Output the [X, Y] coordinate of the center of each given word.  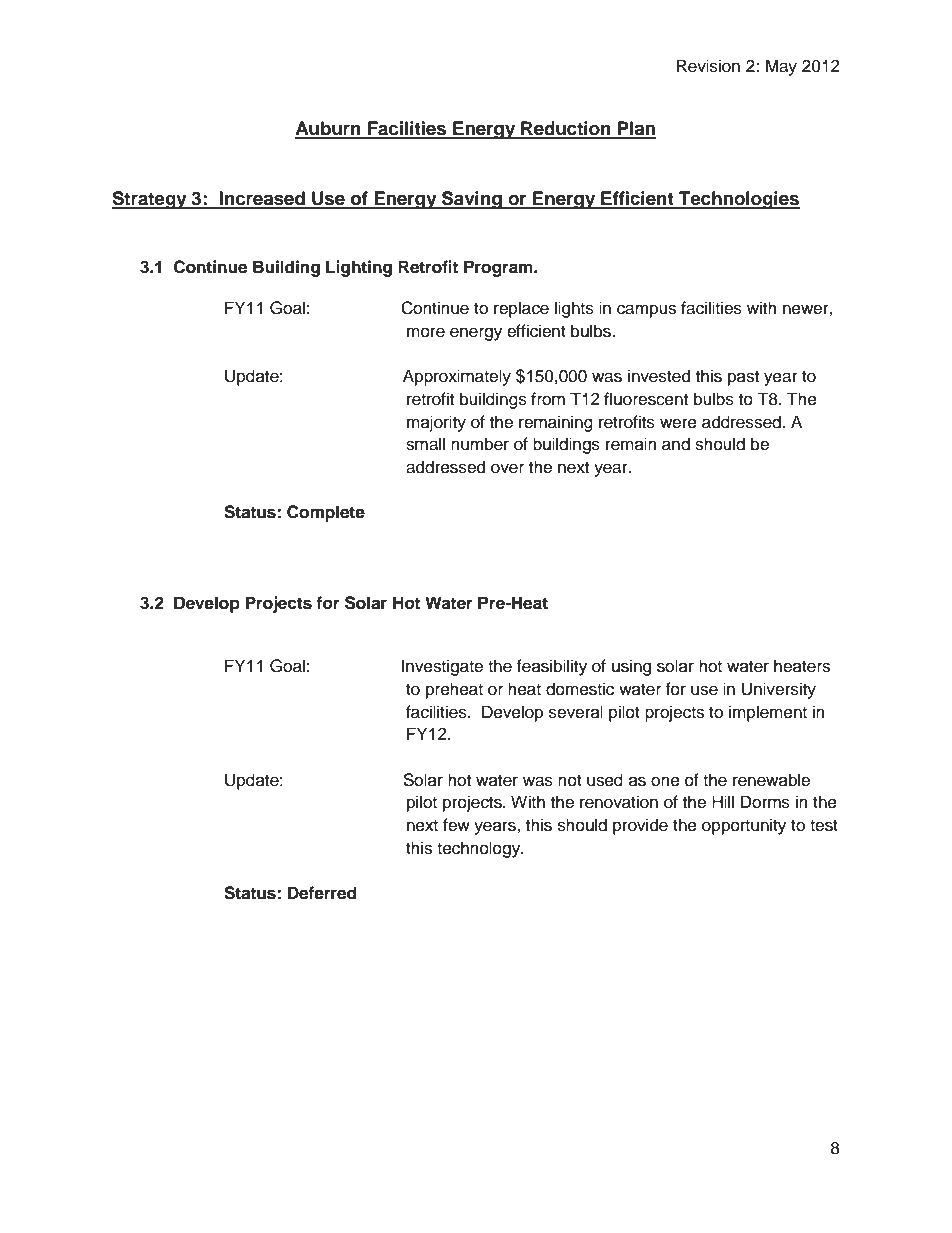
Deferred [322, 893]
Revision [708, 66]
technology [480, 849]
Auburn [329, 129]
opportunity [744, 826]
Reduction [566, 129]
